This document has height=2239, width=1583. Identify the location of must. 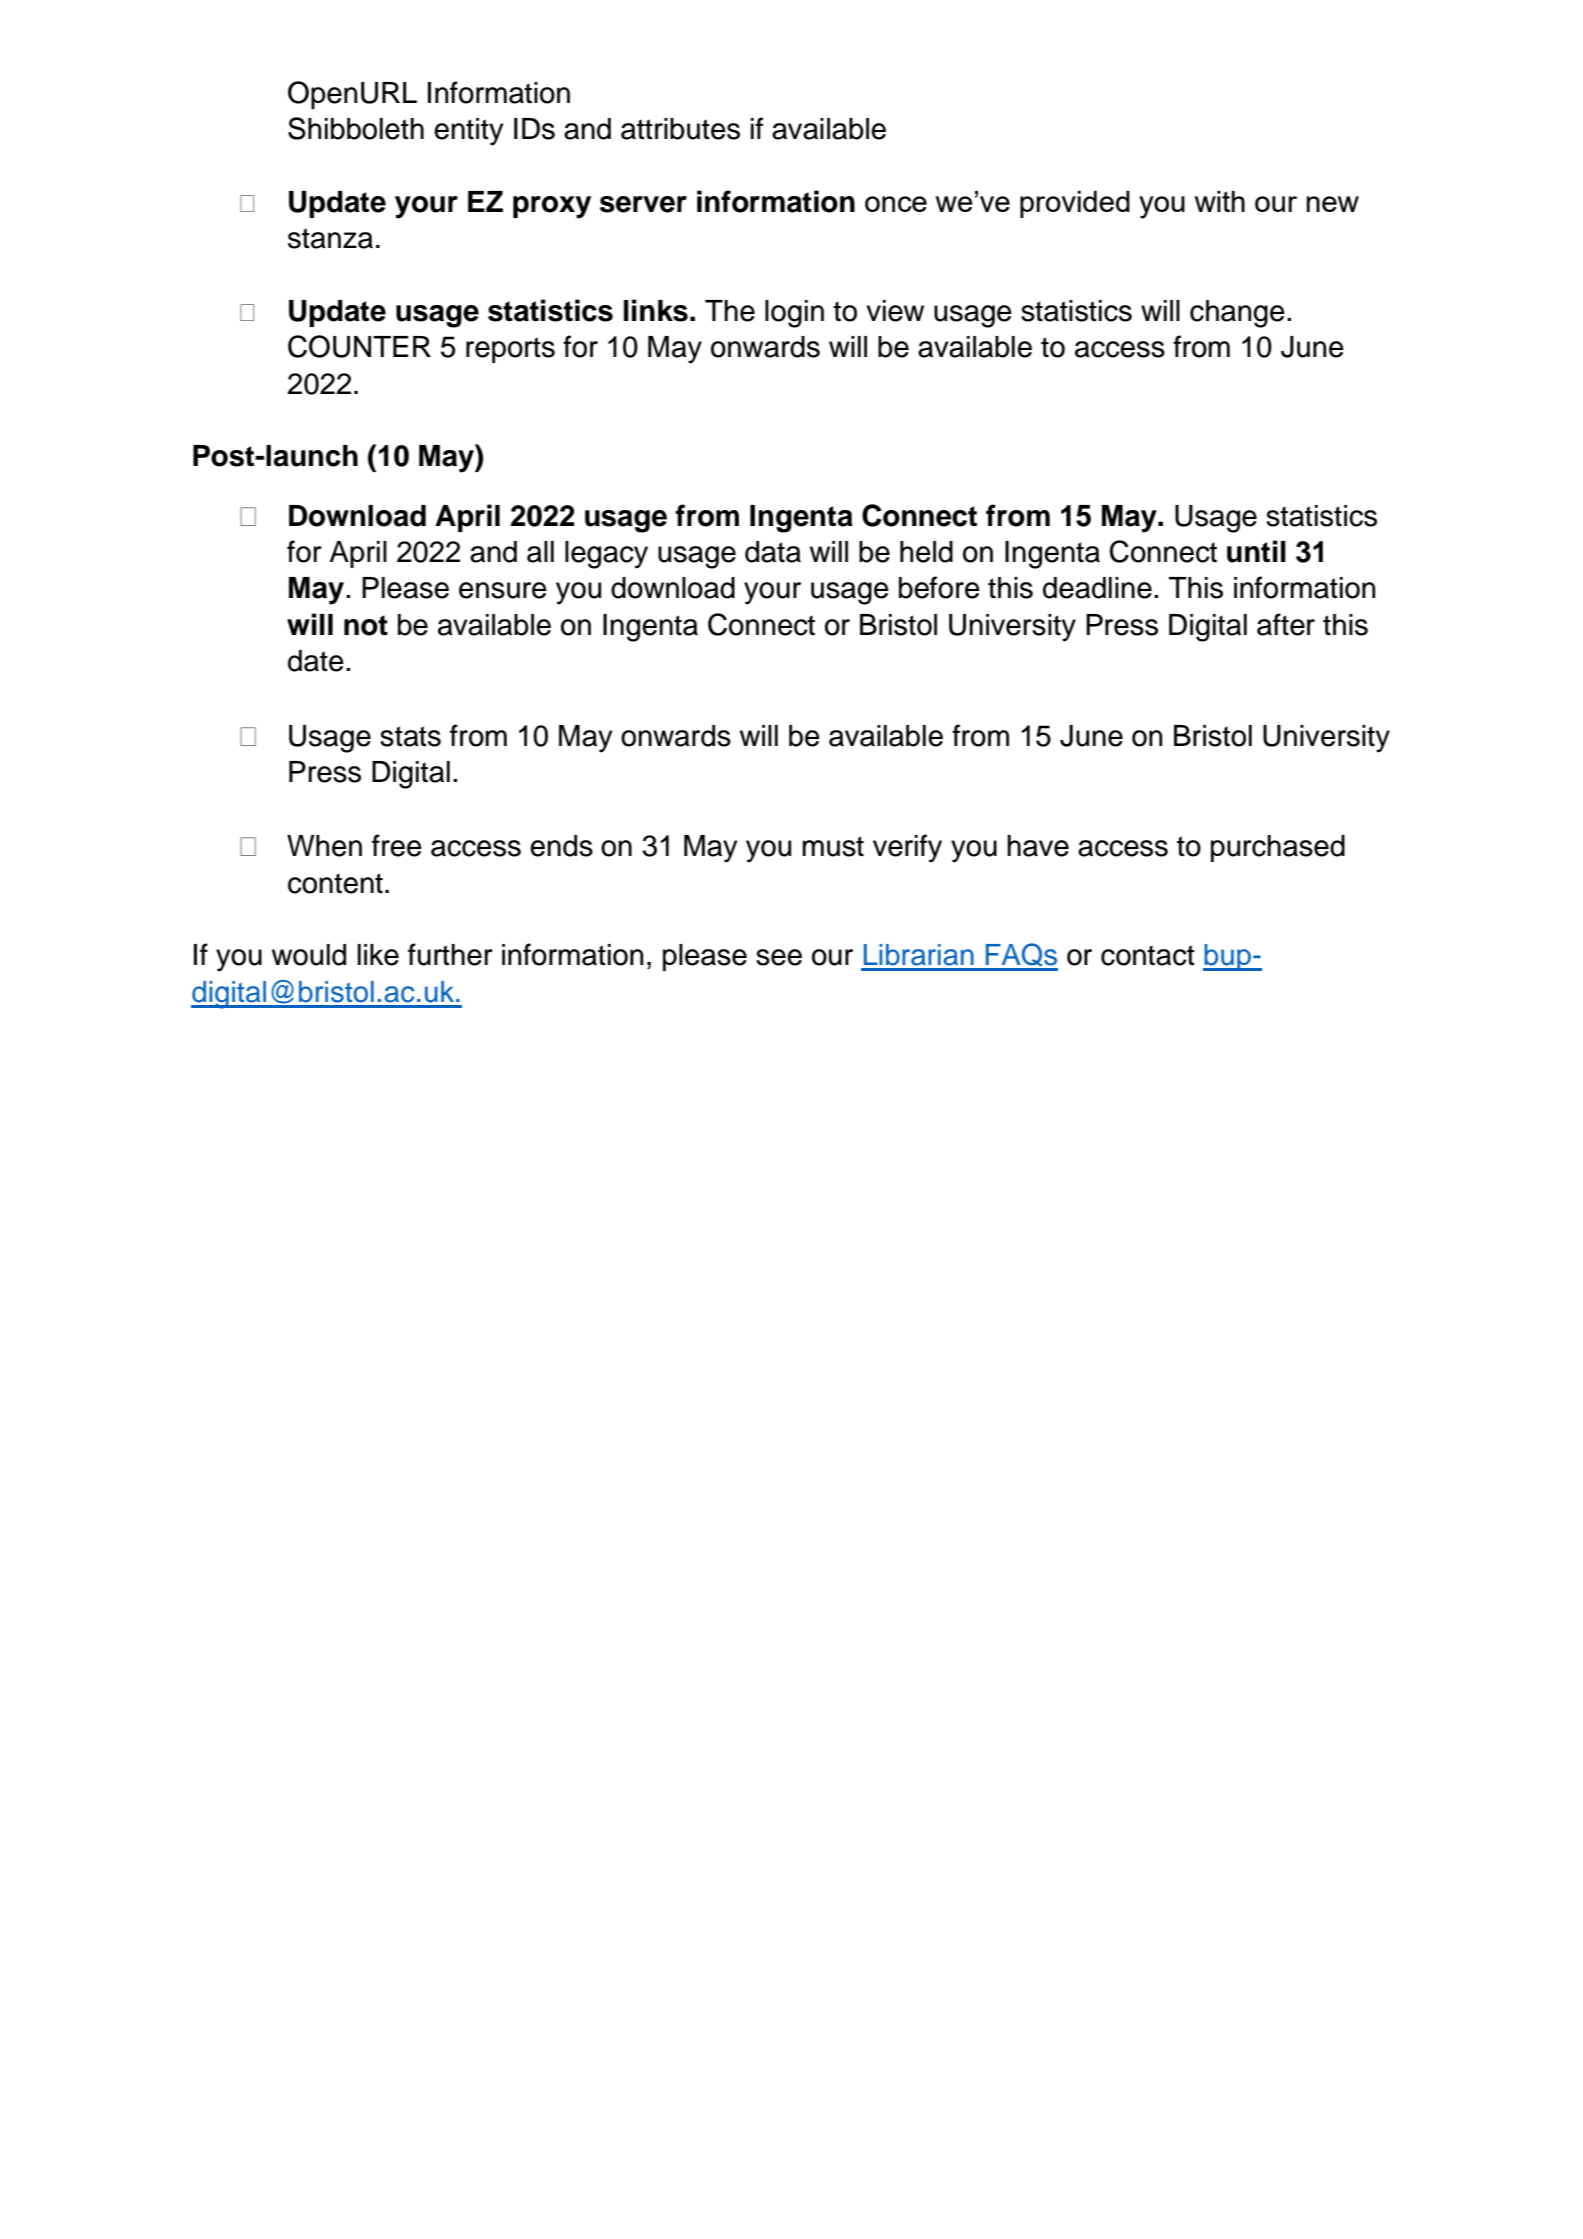
(833, 846).
